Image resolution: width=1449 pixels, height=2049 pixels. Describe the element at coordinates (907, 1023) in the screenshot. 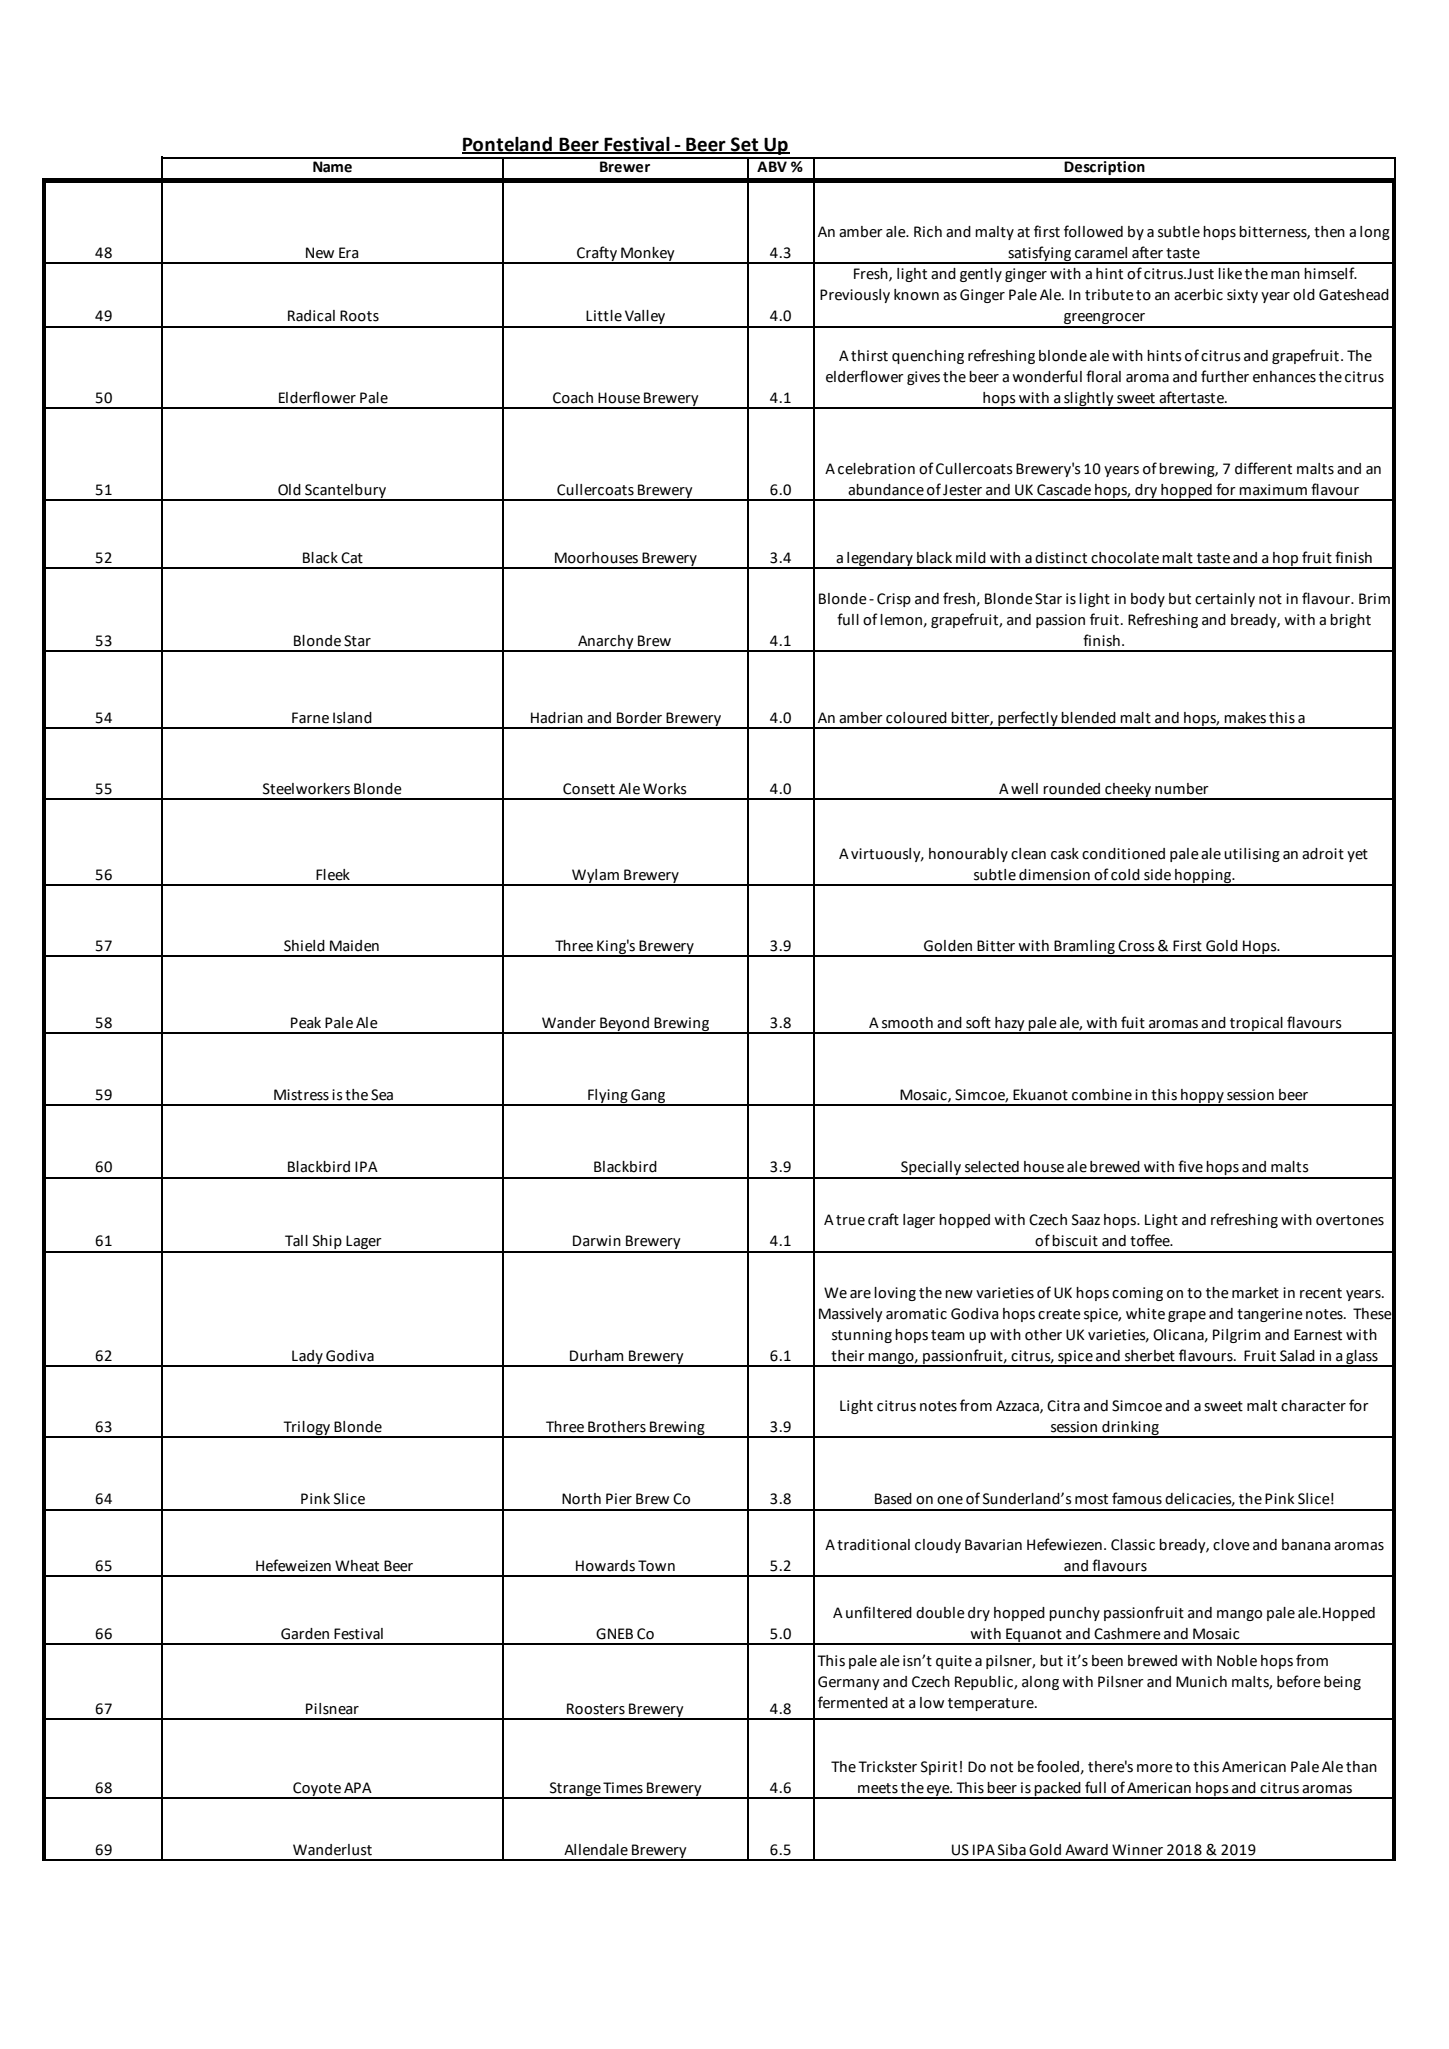

I see `smooth` at that location.
